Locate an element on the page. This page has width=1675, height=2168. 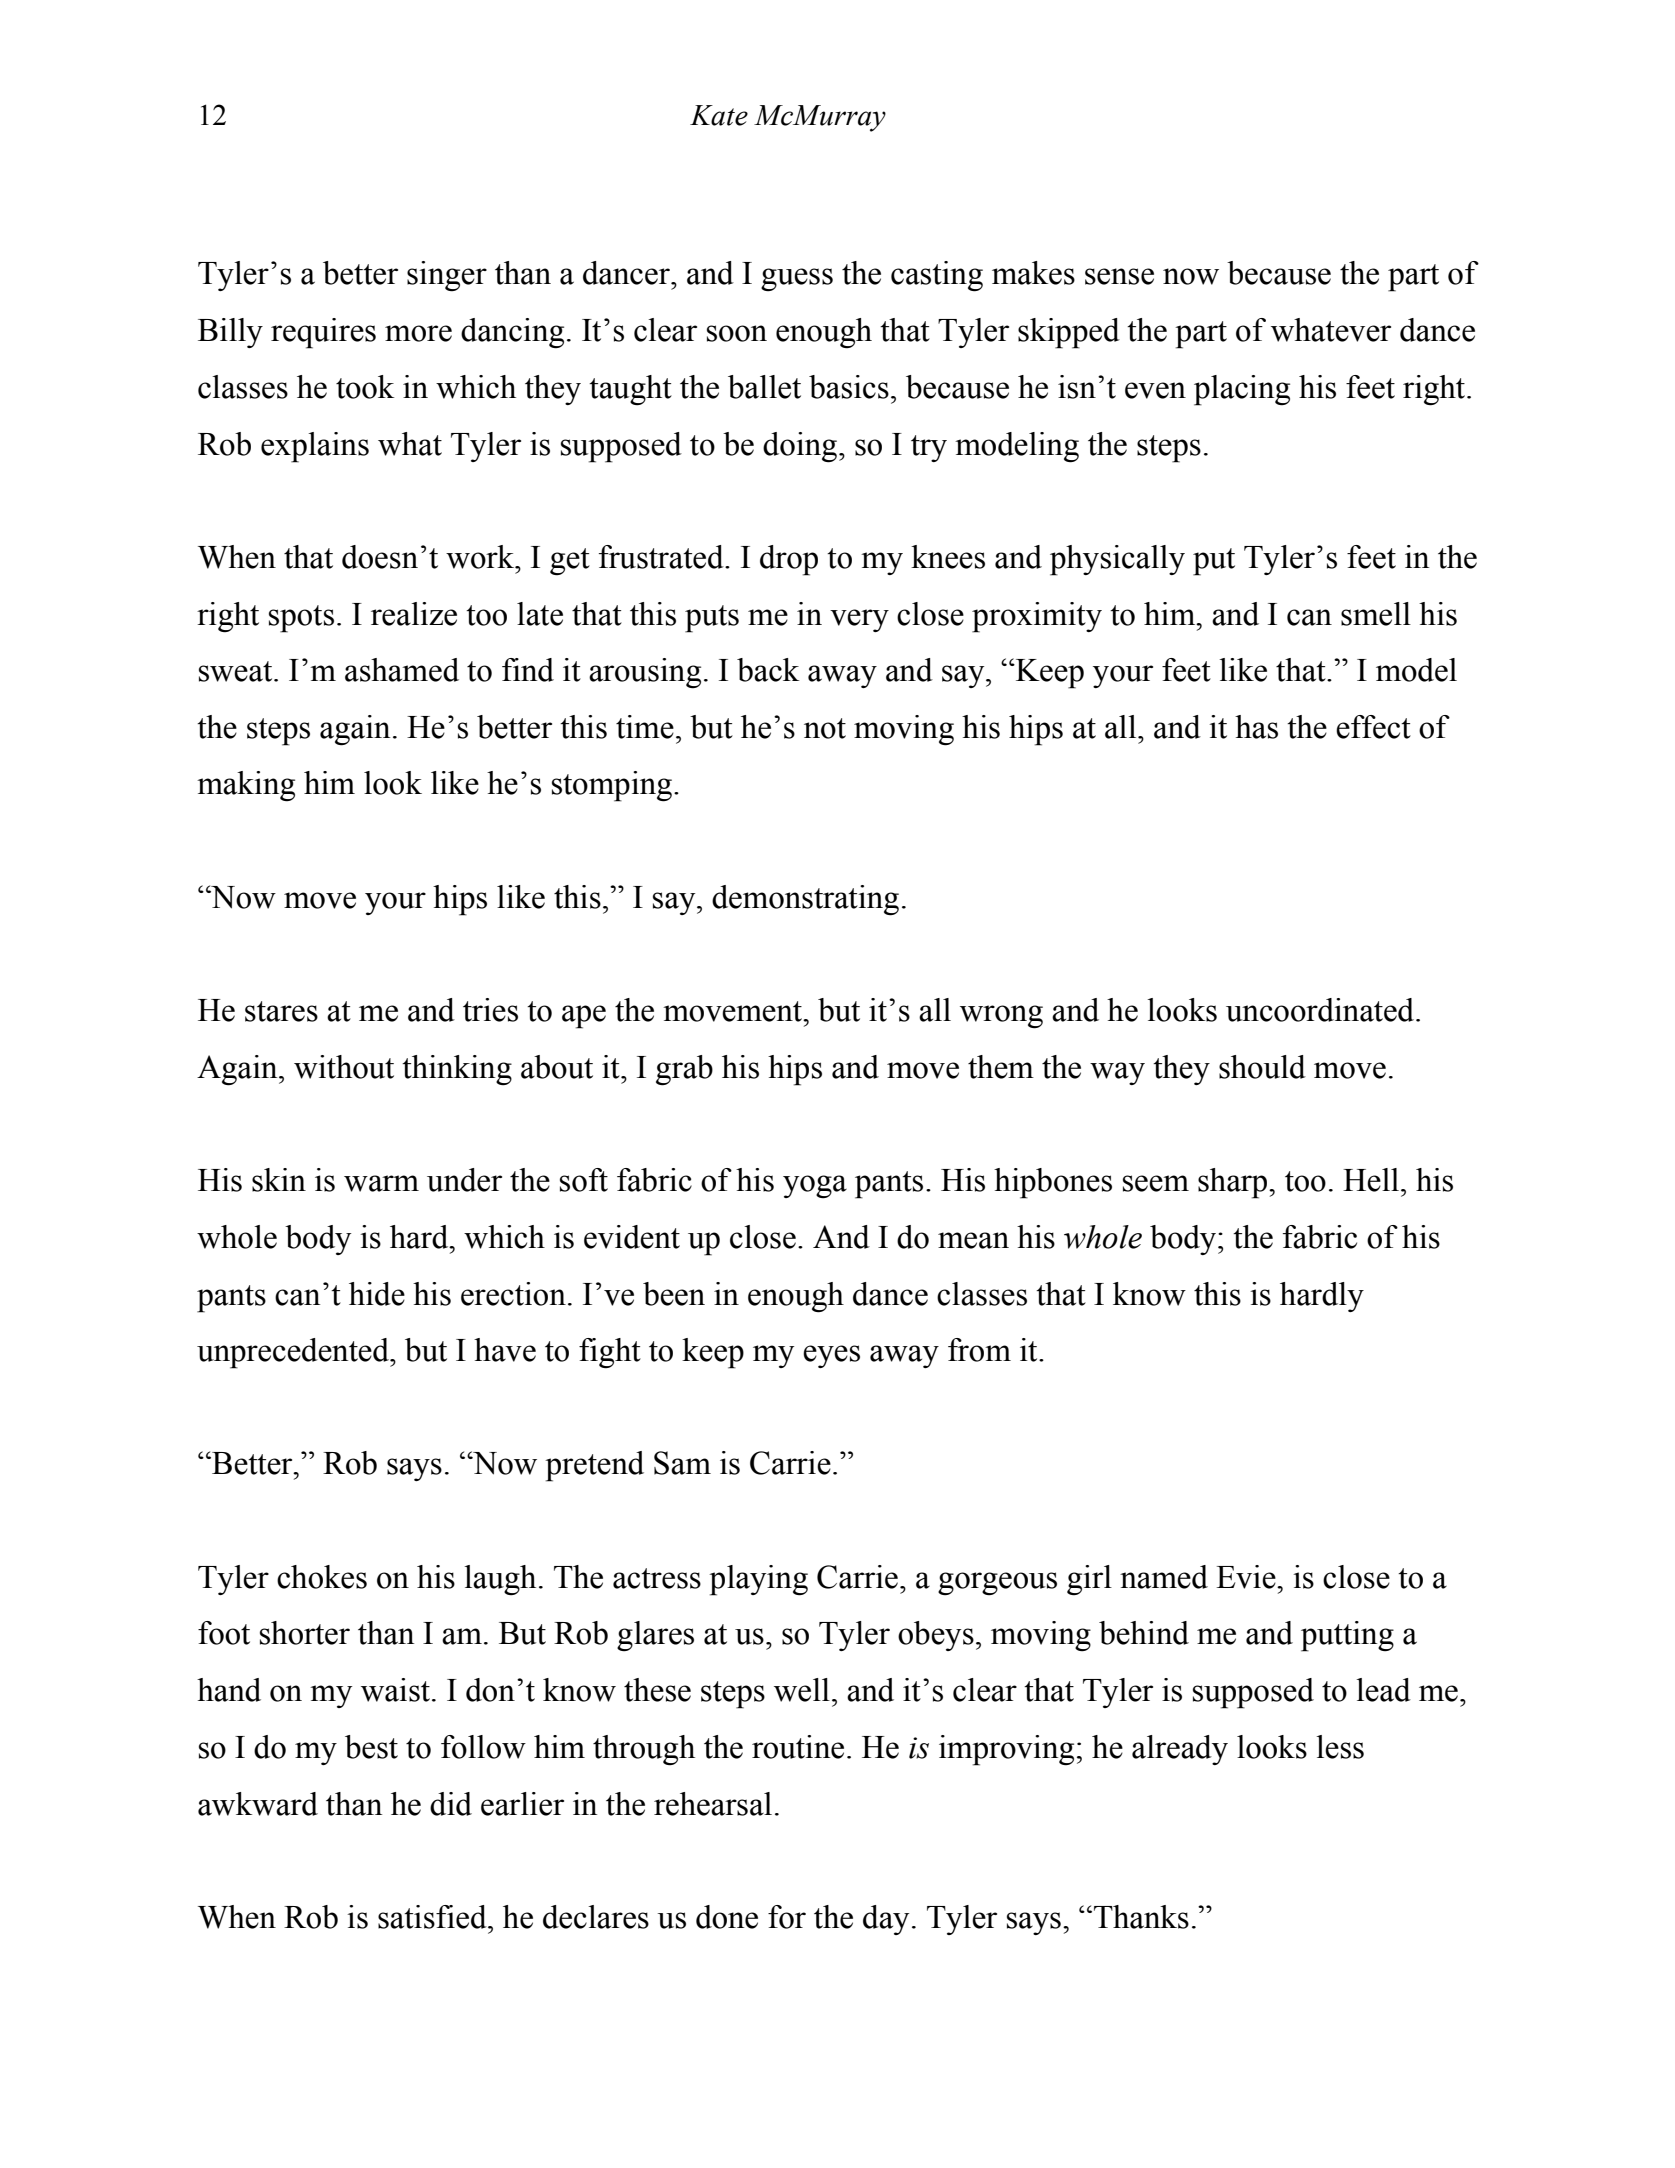
Evie is located at coordinates (1247, 1577).
